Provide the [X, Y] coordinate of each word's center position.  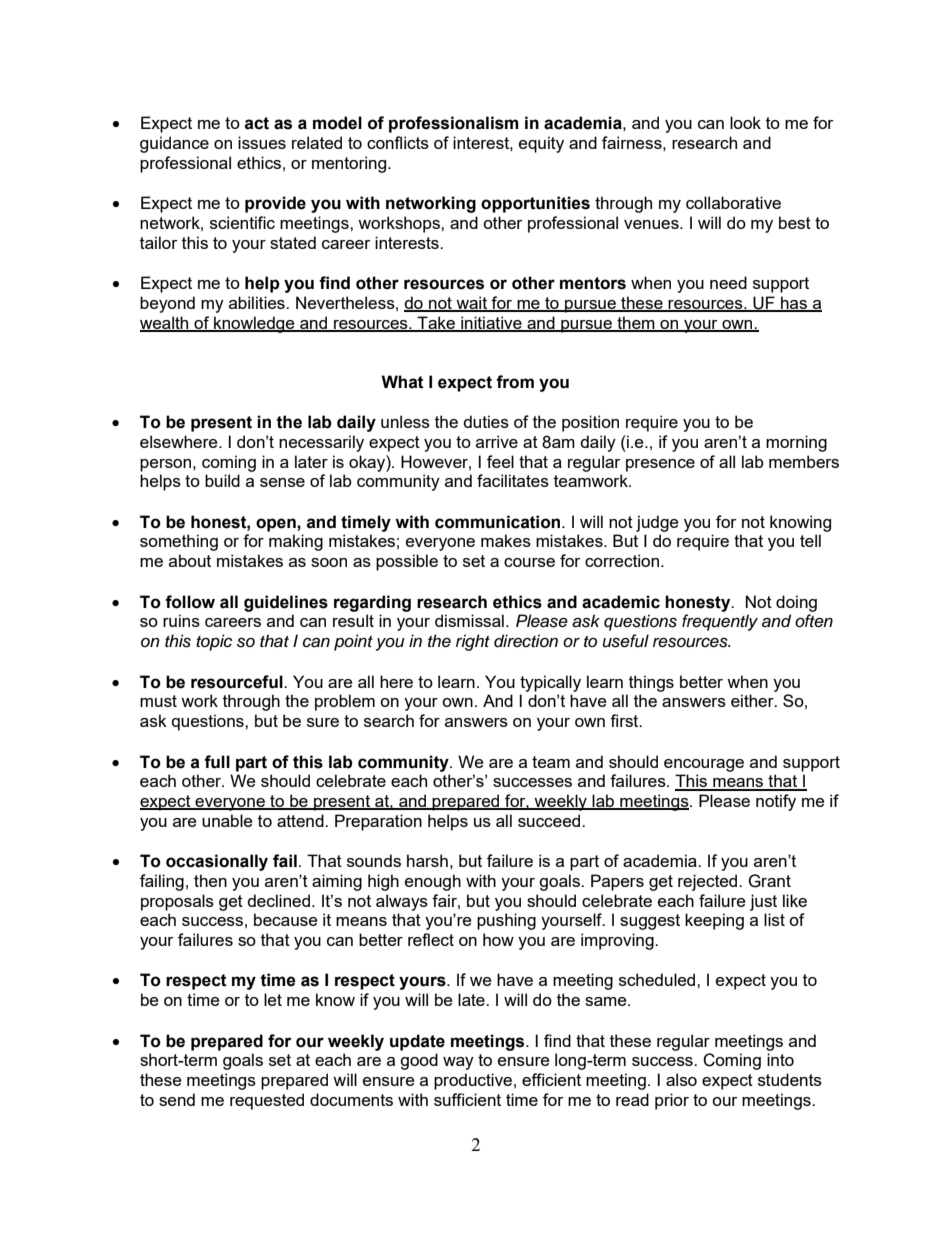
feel [500, 461]
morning [796, 443]
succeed [550, 820]
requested [267, 1101]
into [780, 1059]
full [217, 762]
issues [262, 142]
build [222, 480]
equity [541, 144]
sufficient [467, 1099]
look [745, 122]
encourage [704, 765]
